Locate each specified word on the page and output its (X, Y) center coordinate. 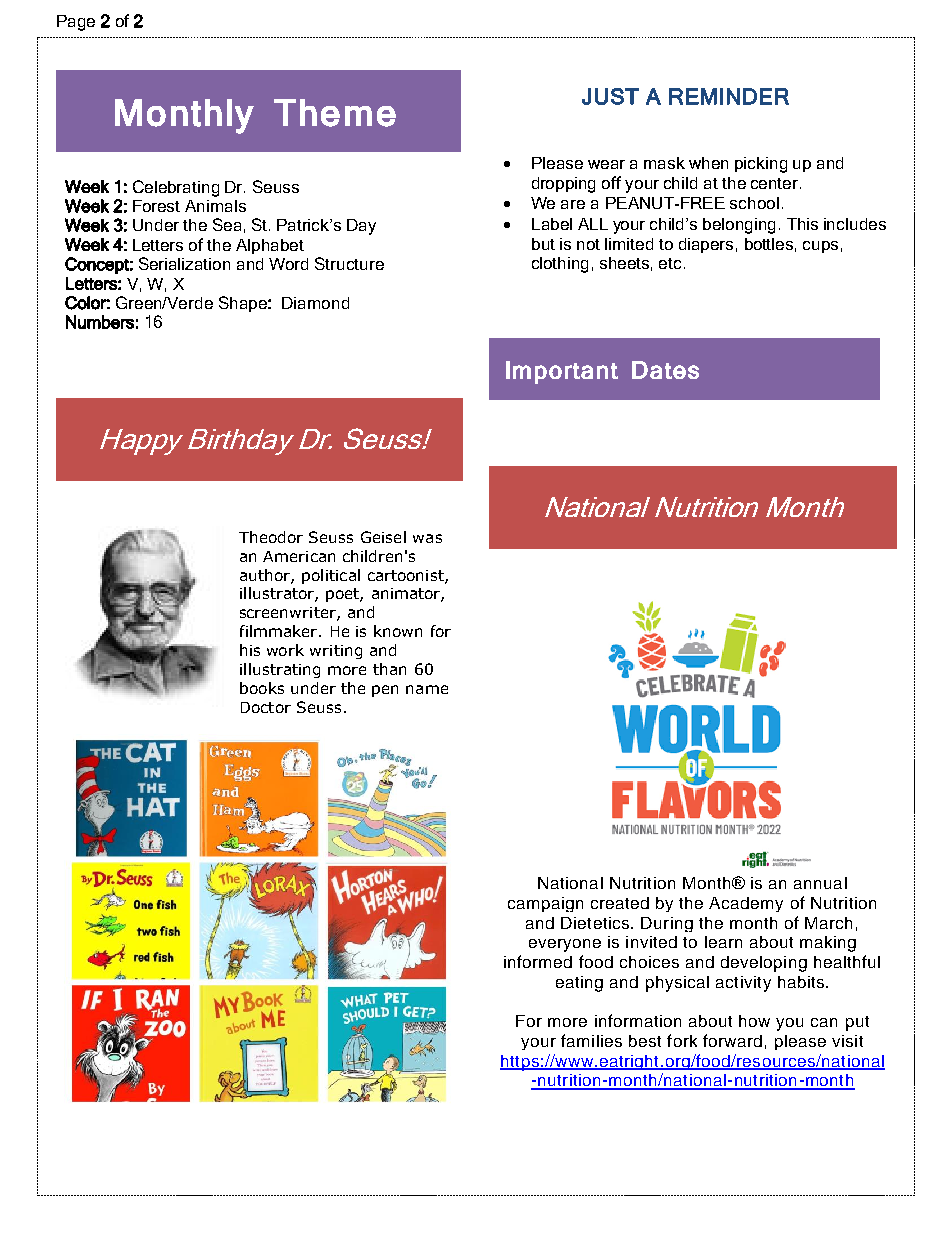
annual (820, 883)
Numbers (100, 322)
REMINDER (729, 96)
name (427, 689)
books (262, 688)
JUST (610, 96)
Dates (665, 370)
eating (579, 984)
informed (538, 961)
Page (76, 23)
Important (562, 372)
